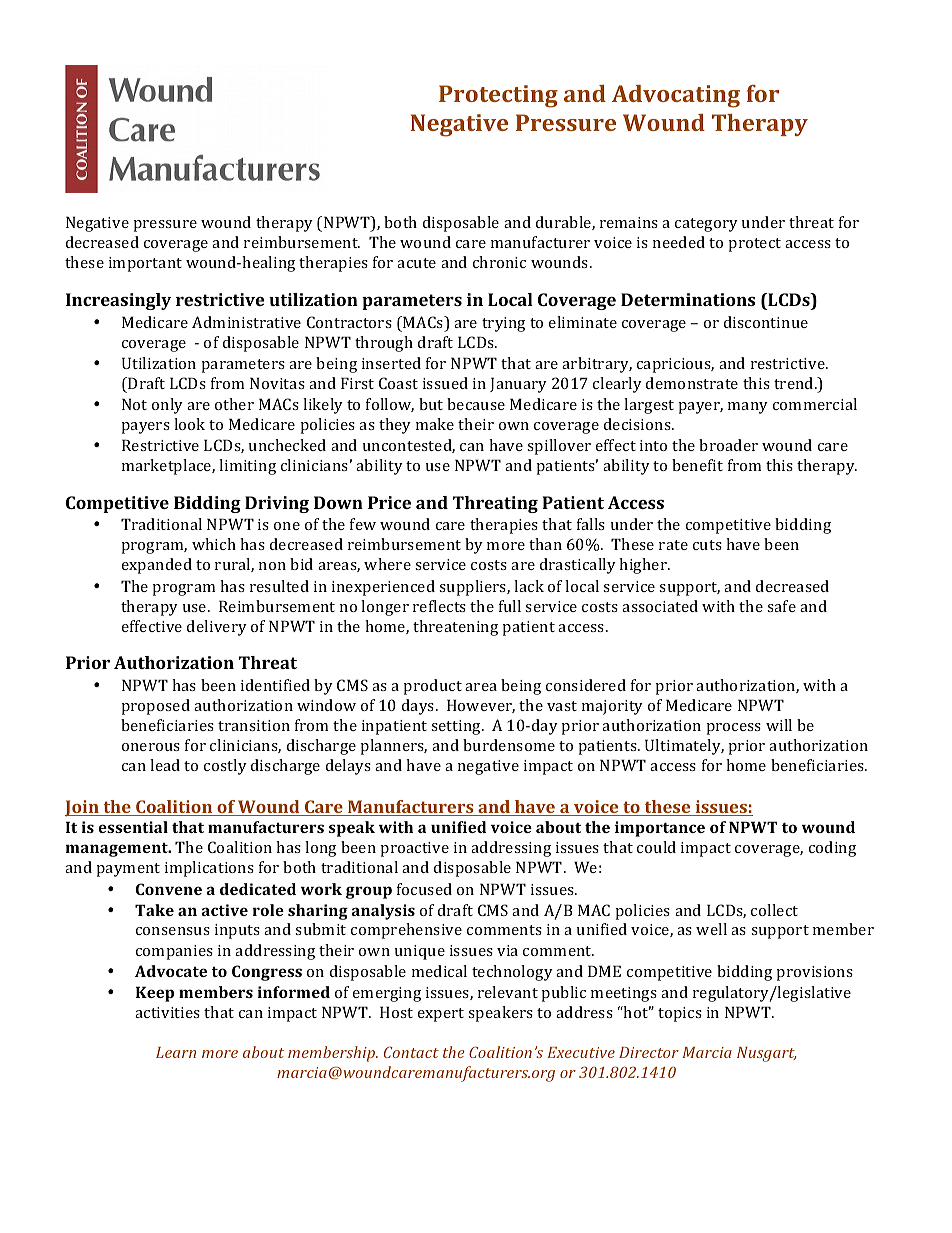 This screenshot has width=952, height=1233. What do you see at coordinates (503, 324) in the screenshot?
I see `trying` at bounding box center [503, 324].
